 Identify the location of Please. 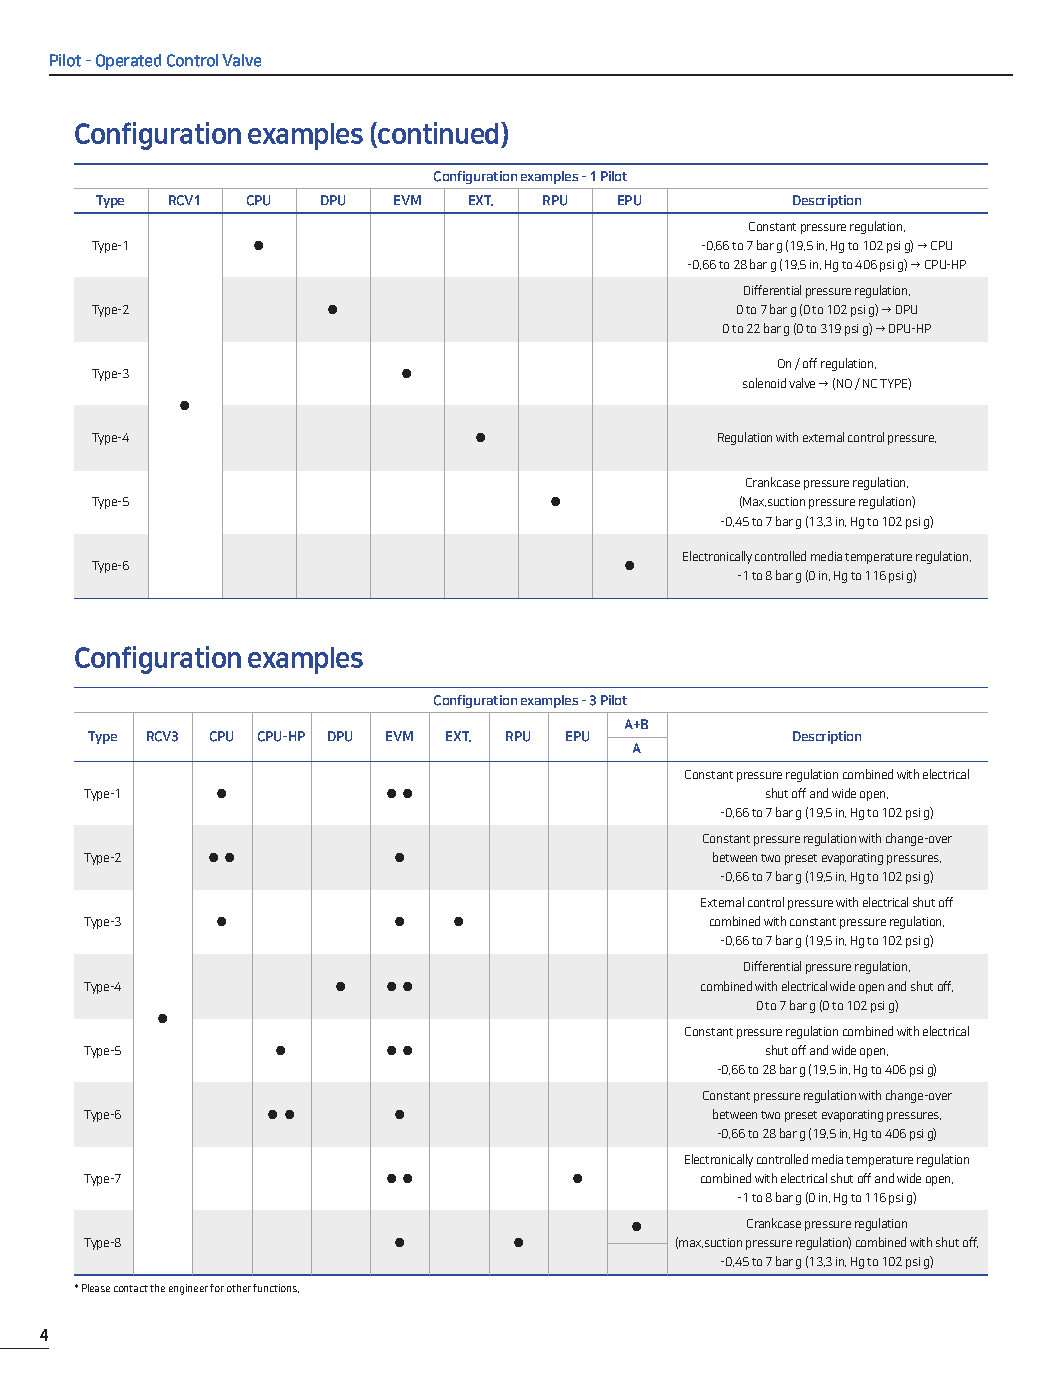
(96, 1288).
